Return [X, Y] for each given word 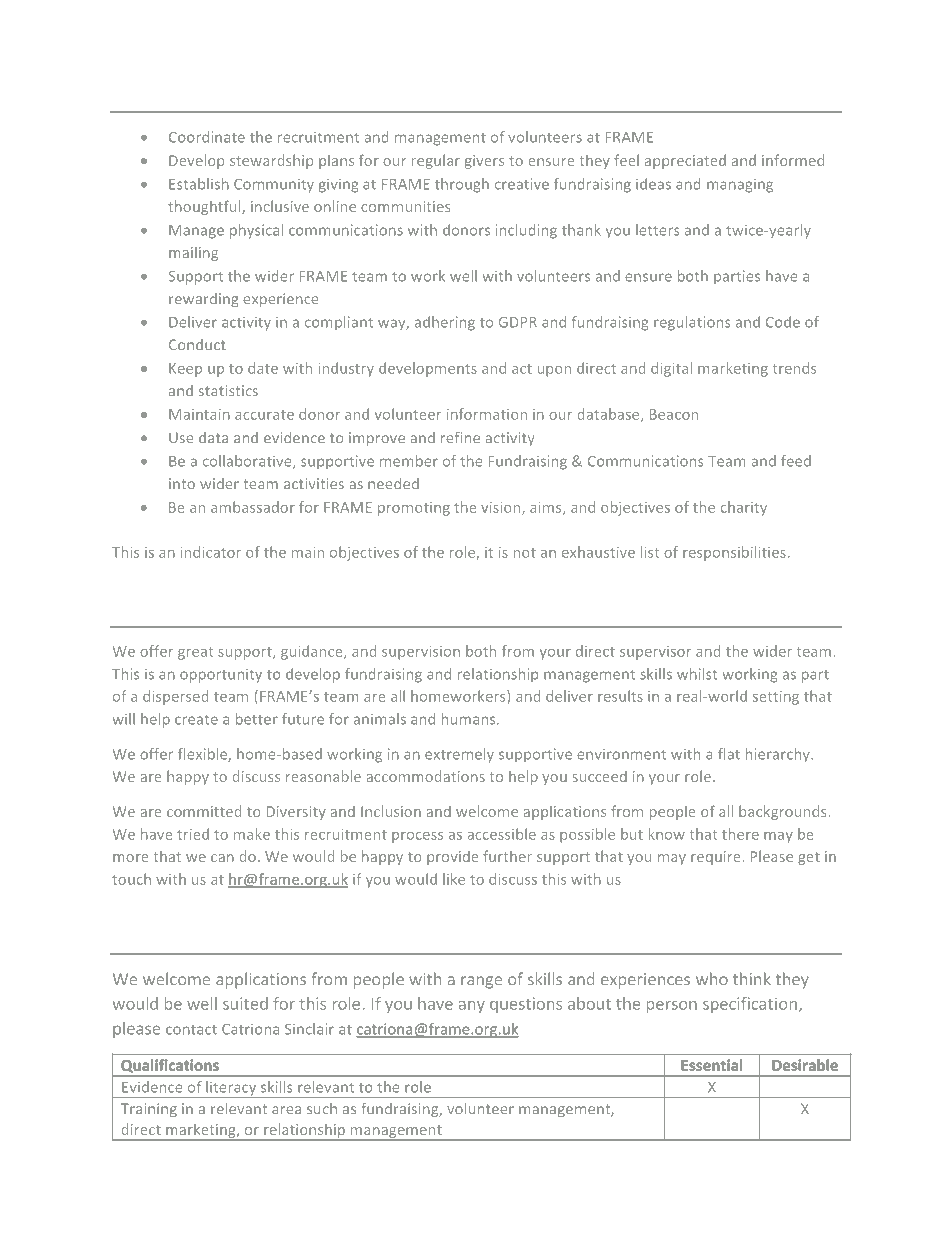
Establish [199, 184]
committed [204, 811]
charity [744, 508]
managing [740, 186]
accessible [501, 834]
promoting [414, 509]
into [182, 483]
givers [484, 162]
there [740, 834]
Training [149, 1110]
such [322, 1108]
